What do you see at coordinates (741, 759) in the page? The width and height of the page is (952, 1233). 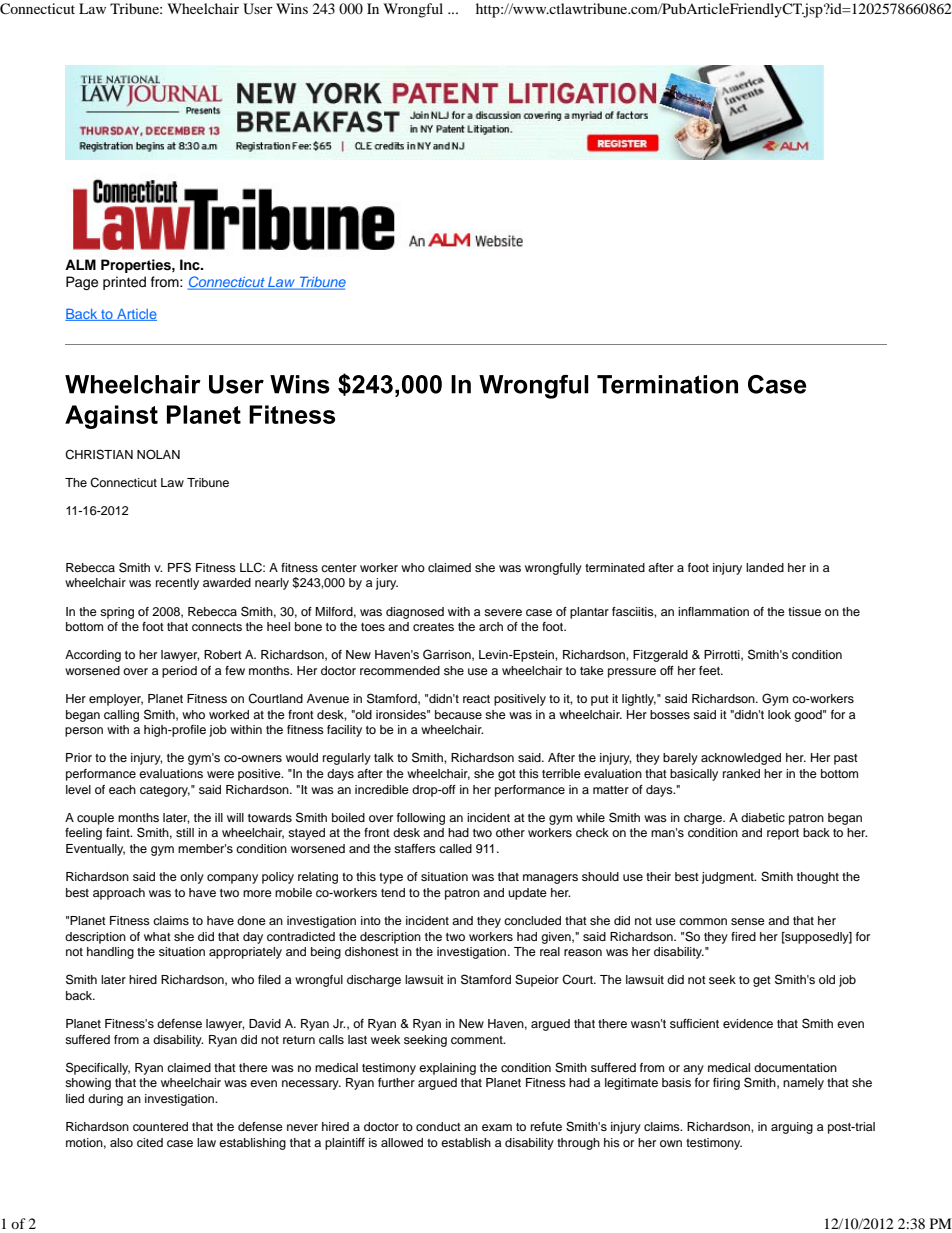 I see `acknowledged` at bounding box center [741, 759].
